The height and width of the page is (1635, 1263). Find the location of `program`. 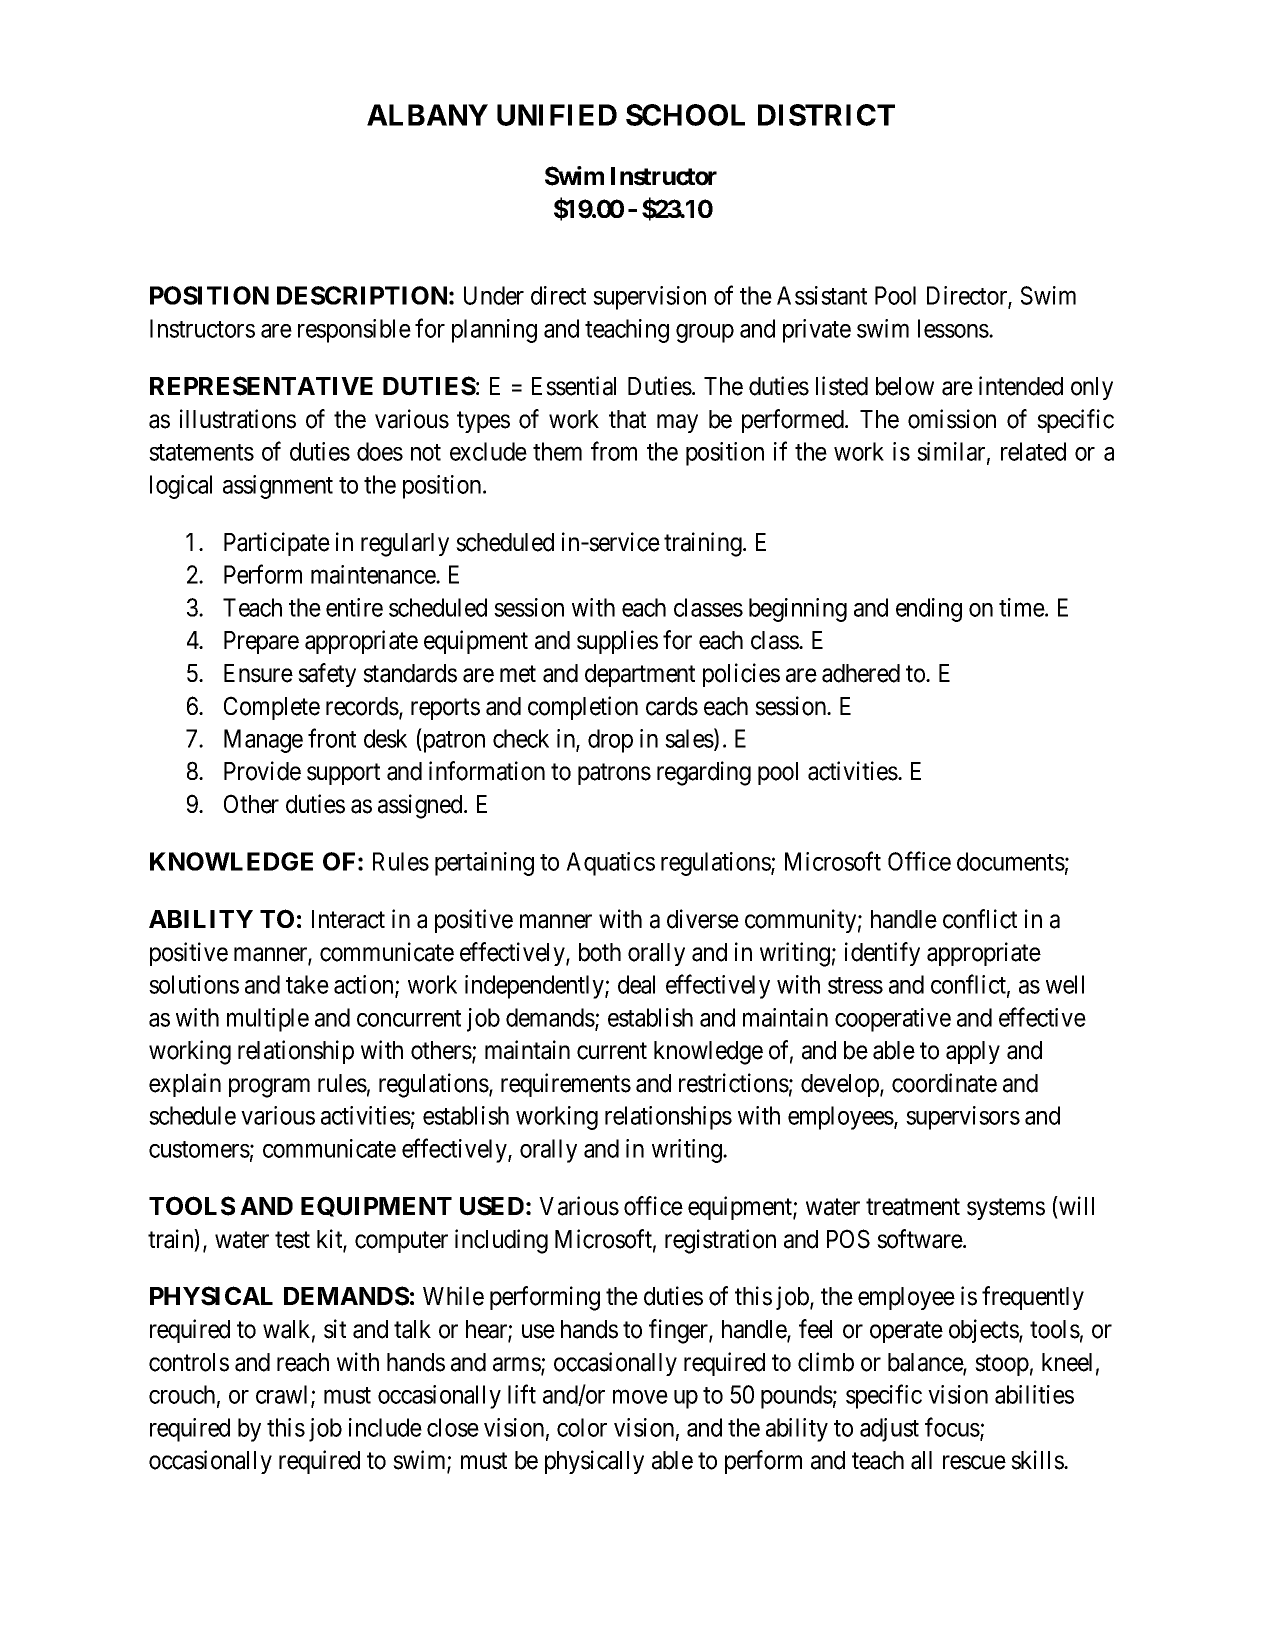

program is located at coordinates (269, 1088).
